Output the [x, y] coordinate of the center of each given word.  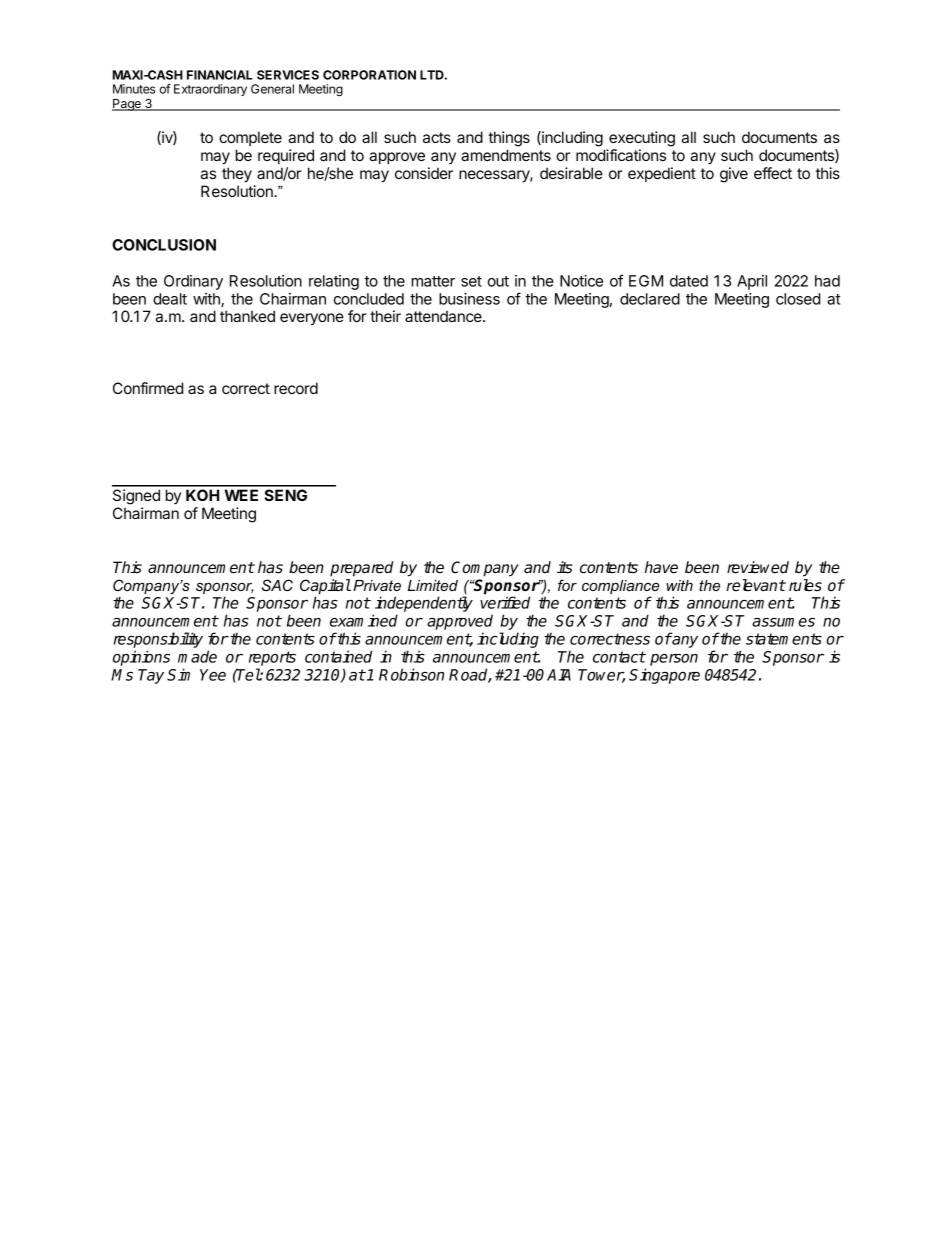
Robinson [411, 674]
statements [784, 639]
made [197, 656]
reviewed [758, 567]
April [752, 282]
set [471, 281]
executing [642, 139]
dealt [170, 299]
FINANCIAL [220, 75]
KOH [202, 495]
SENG [285, 495]
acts [437, 137]
